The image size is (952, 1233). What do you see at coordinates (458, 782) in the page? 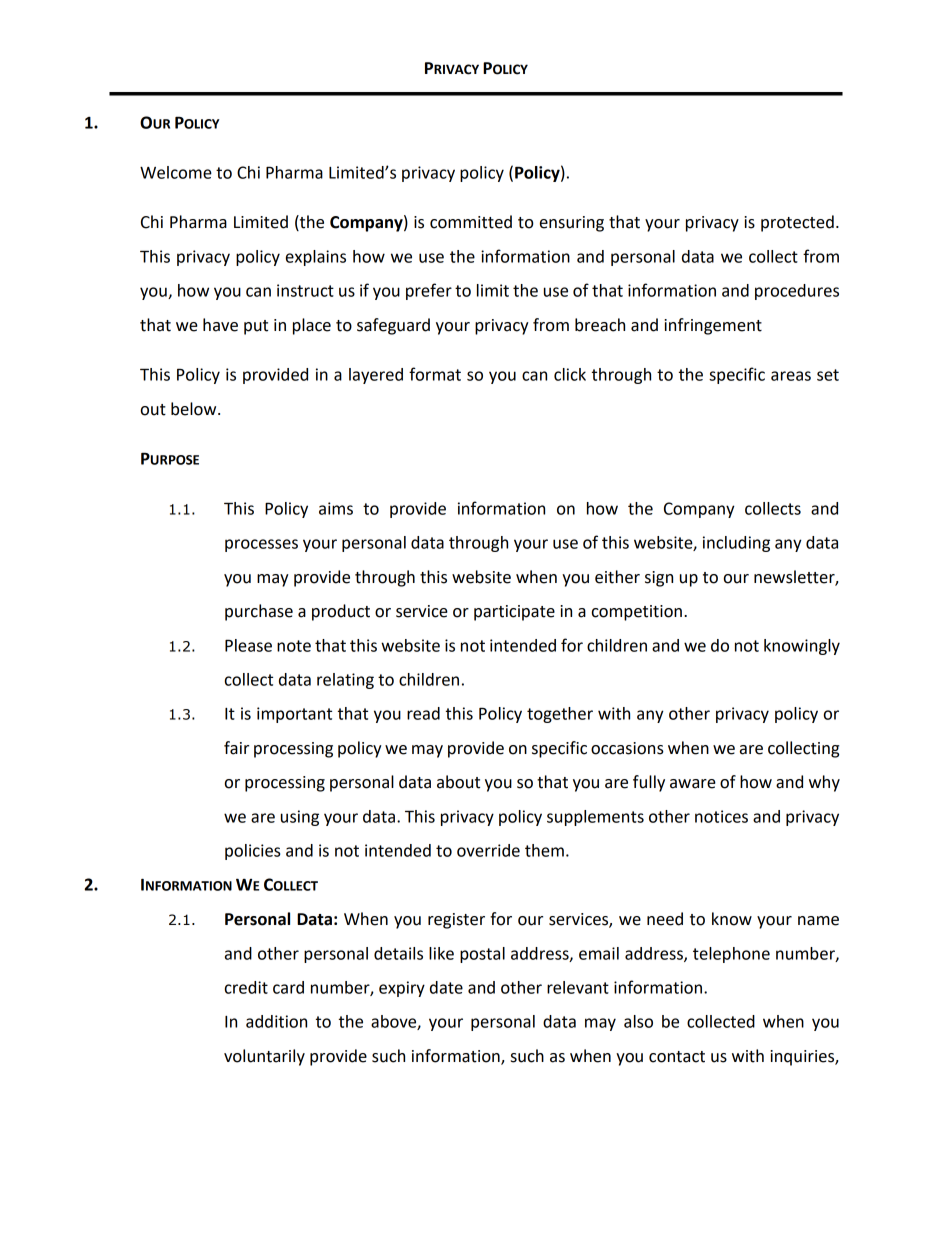
I see `about` at bounding box center [458, 782].
